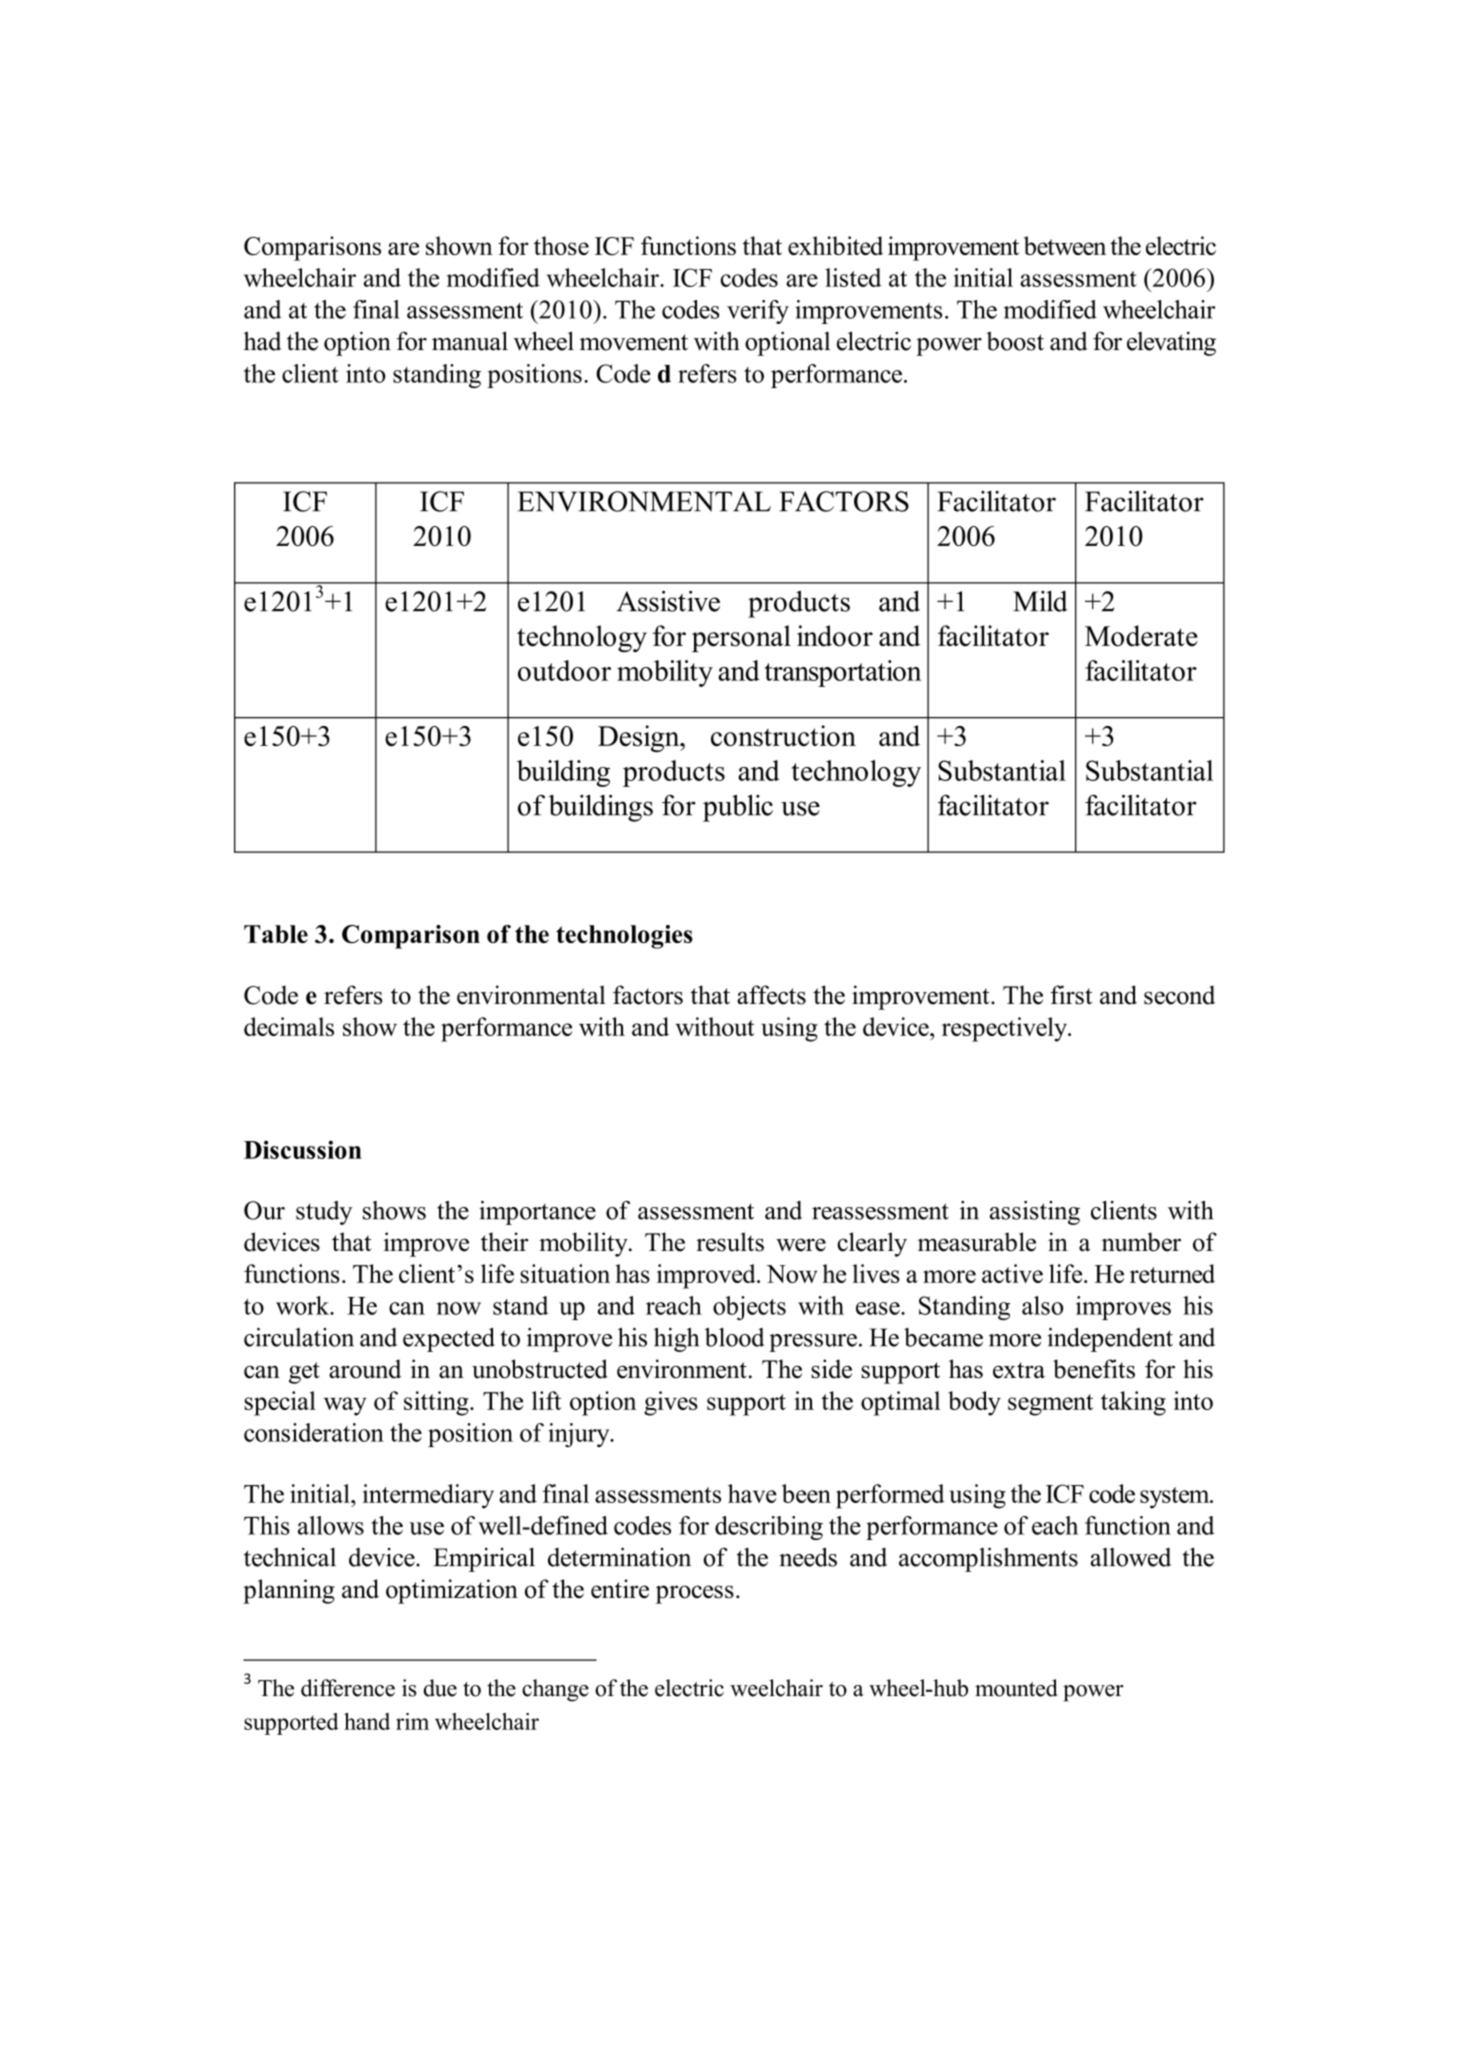 This document has width=1458, height=2063. Describe the element at coordinates (289, 1026) in the document. I see `decimals` at that location.
